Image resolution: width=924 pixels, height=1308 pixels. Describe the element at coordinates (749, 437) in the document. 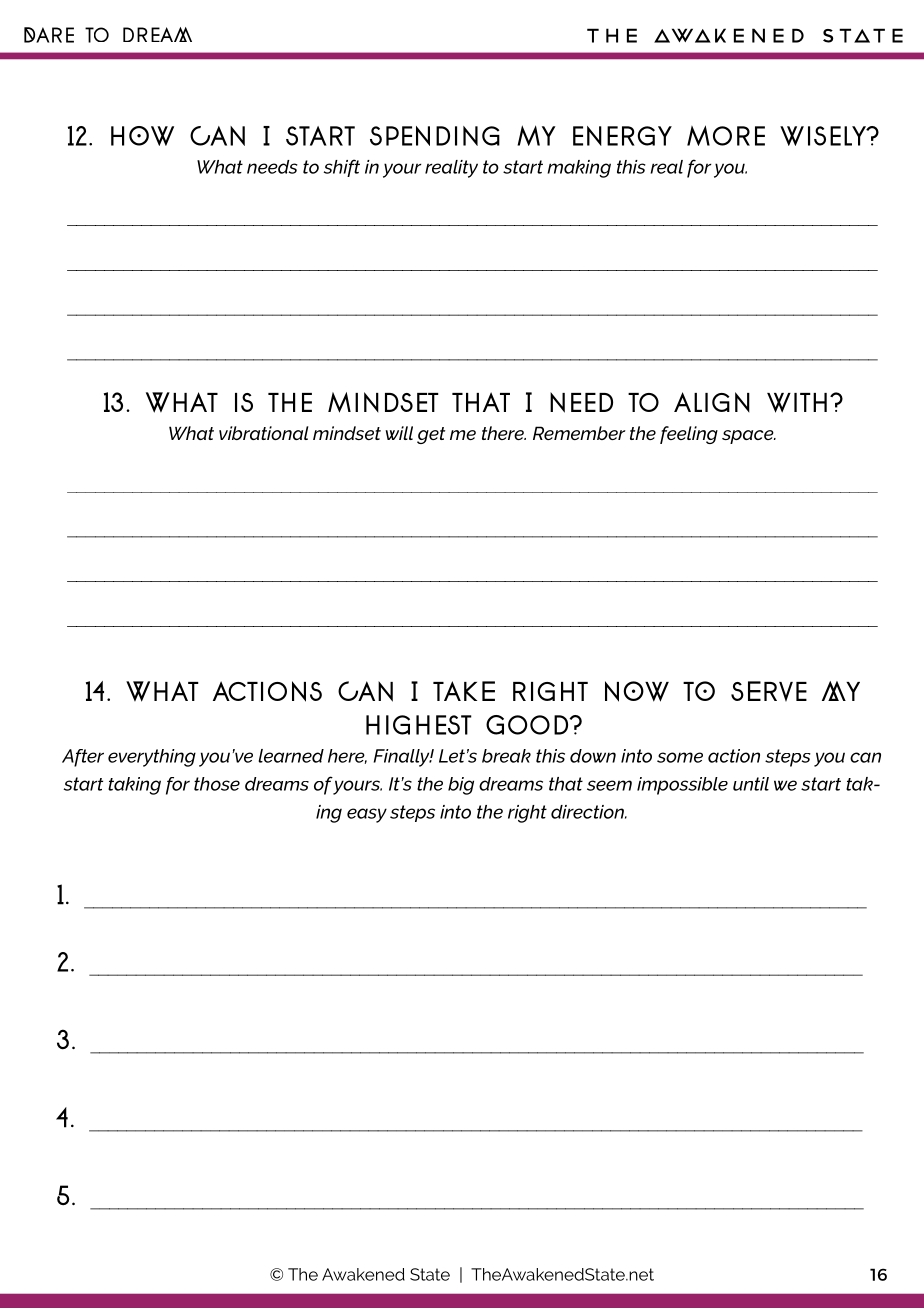

I see `space` at that location.
